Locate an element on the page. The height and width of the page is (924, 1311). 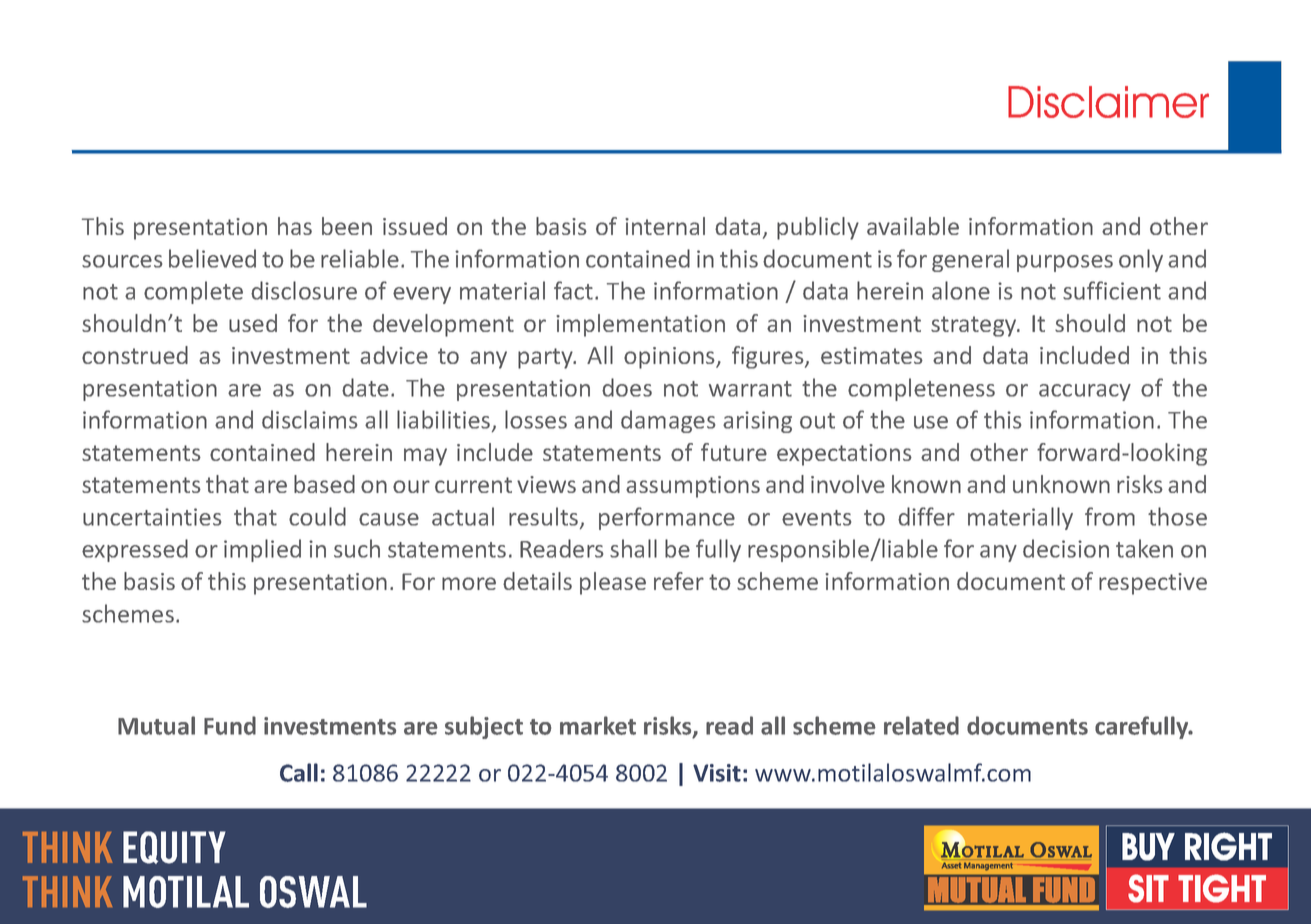
damages is located at coordinates (668, 421).
